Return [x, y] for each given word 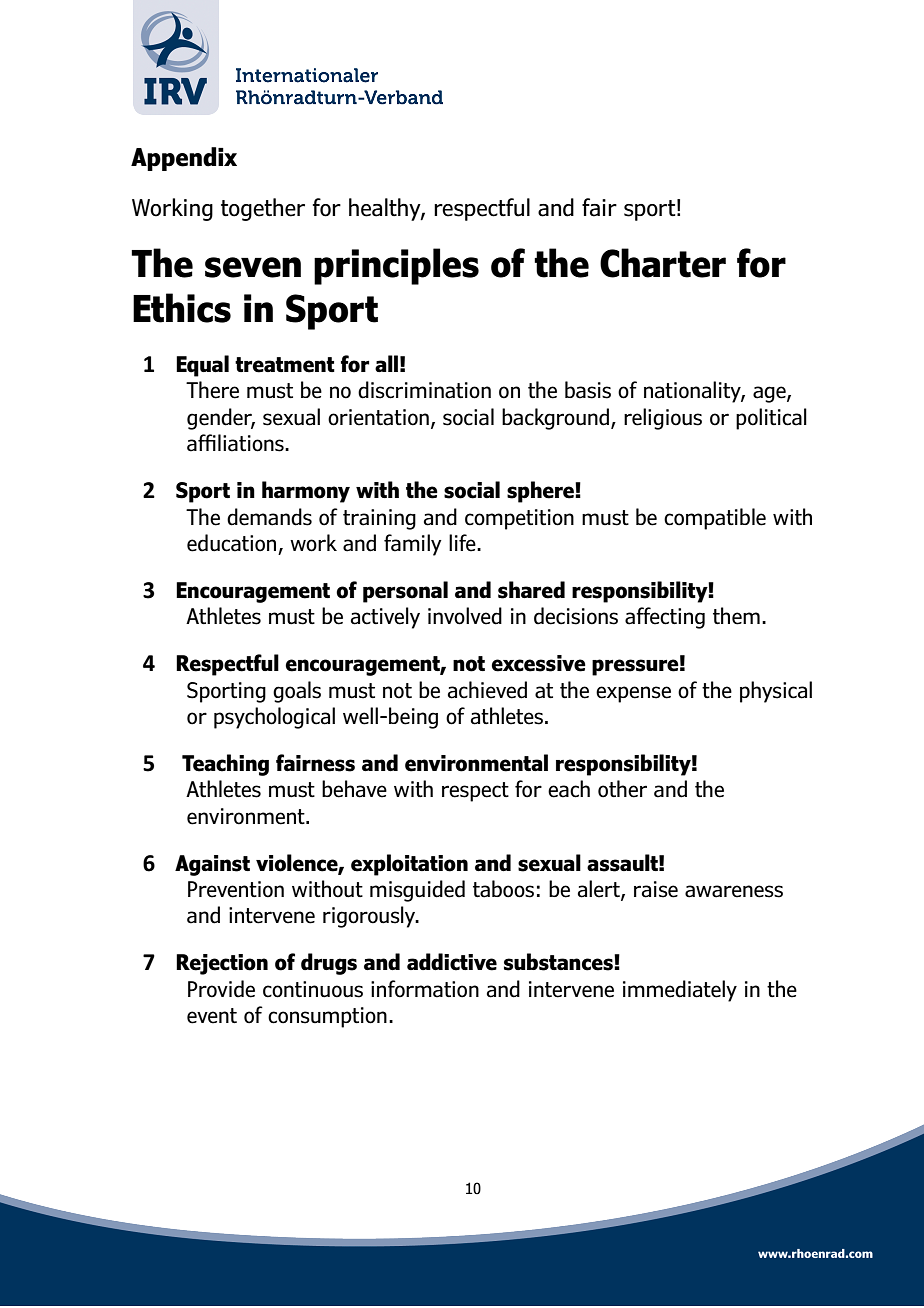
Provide [221, 989]
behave [354, 789]
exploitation [409, 865]
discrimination [424, 390]
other [622, 789]
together [263, 209]
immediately [680, 991]
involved [465, 616]
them [736, 616]
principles [396, 266]
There [212, 390]
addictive [452, 962]
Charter [663, 263]
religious [663, 419]
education [231, 543]
